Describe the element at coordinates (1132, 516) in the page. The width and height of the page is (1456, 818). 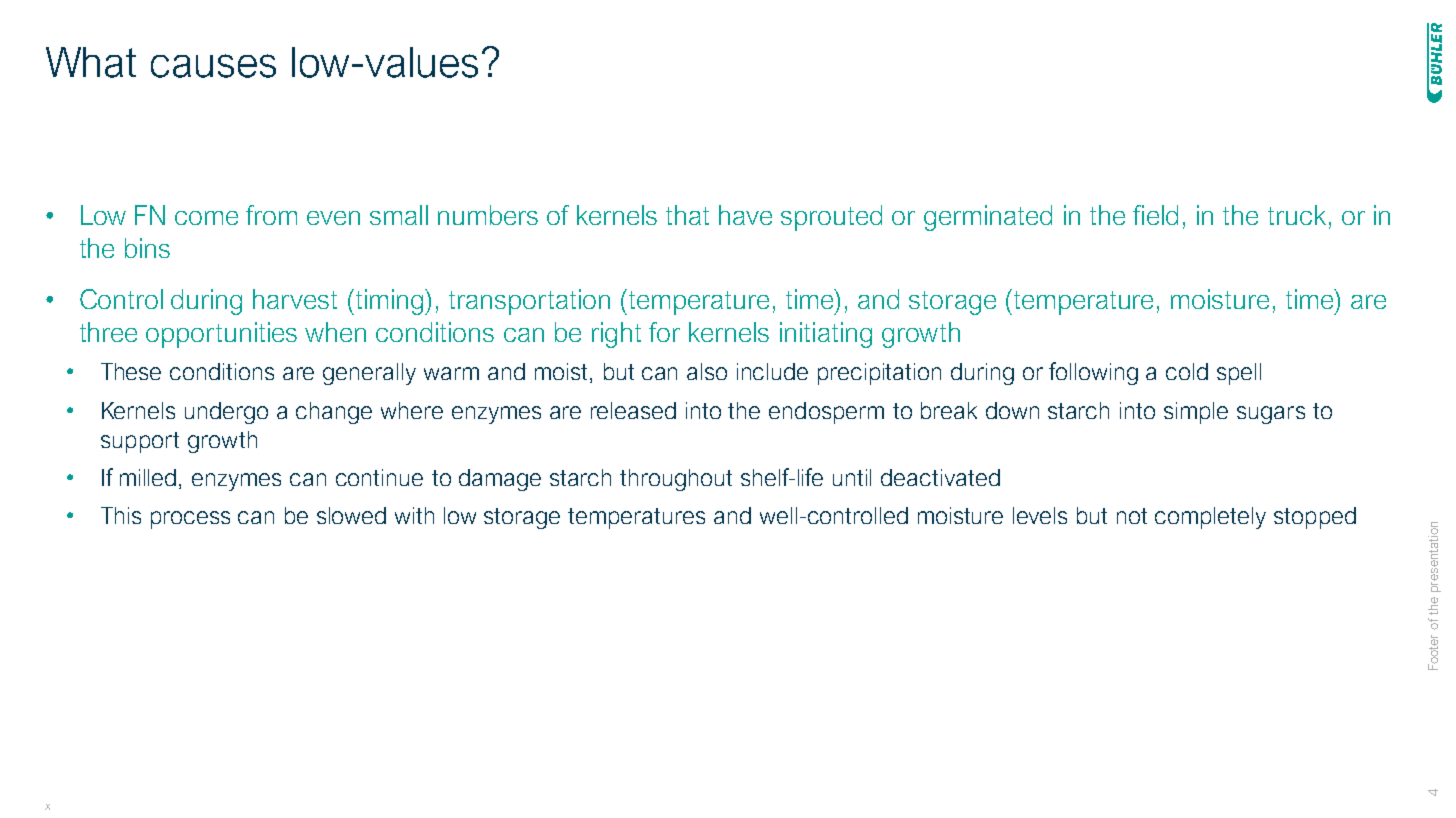
I see `not` at that location.
